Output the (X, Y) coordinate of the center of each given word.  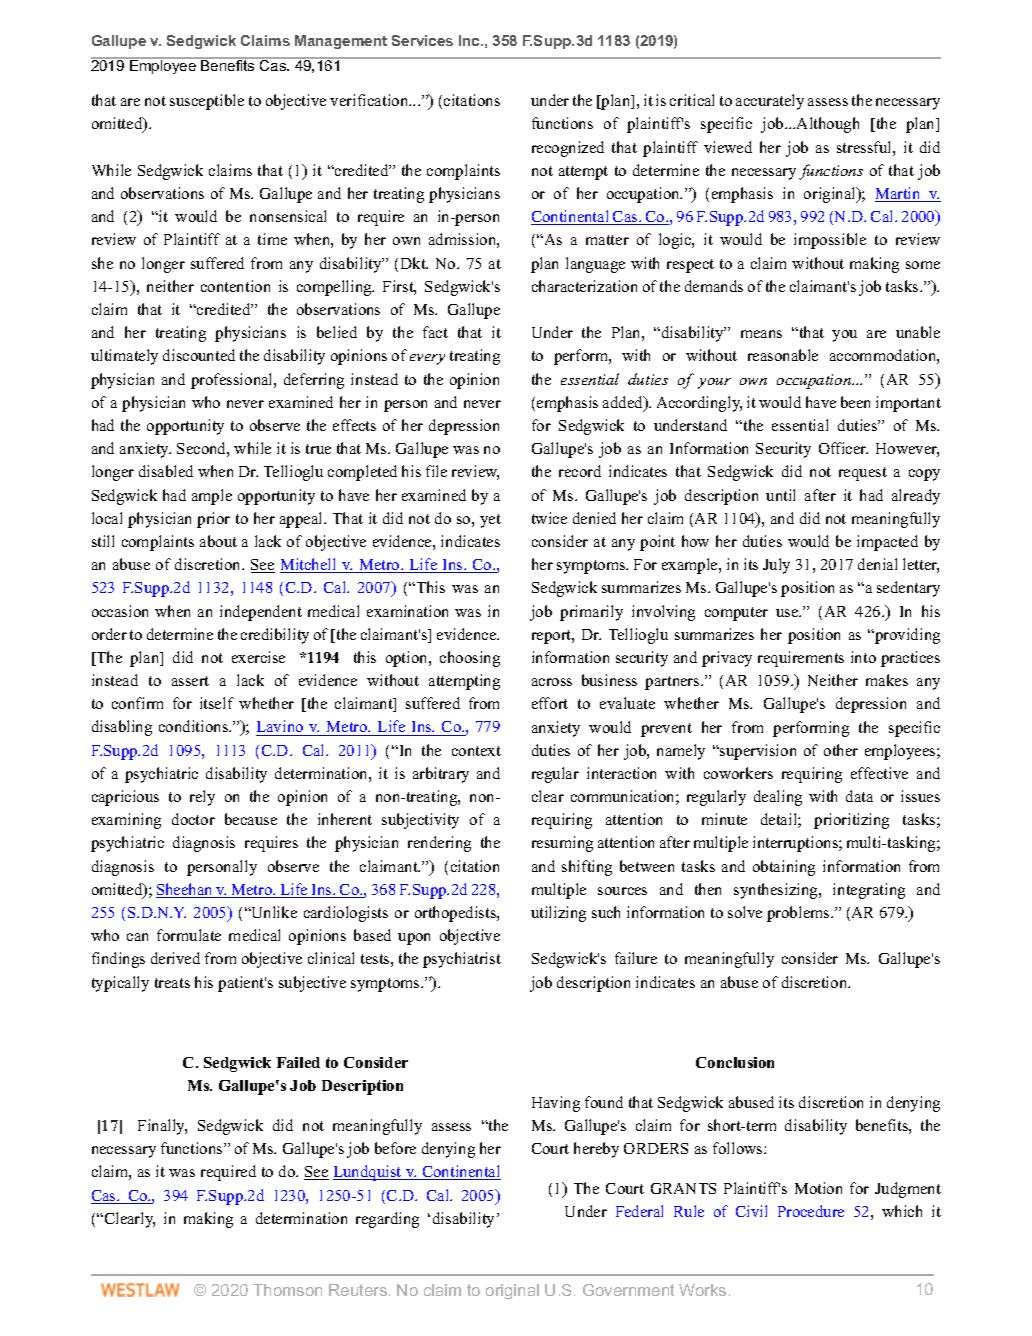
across (552, 682)
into (863, 657)
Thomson (287, 1290)
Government (628, 1290)
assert (190, 681)
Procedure (811, 1211)
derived (175, 958)
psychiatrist (462, 960)
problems (799, 914)
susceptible (207, 102)
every (427, 359)
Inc (470, 40)
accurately (770, 102)
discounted (199, 355)
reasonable (783, 355)
